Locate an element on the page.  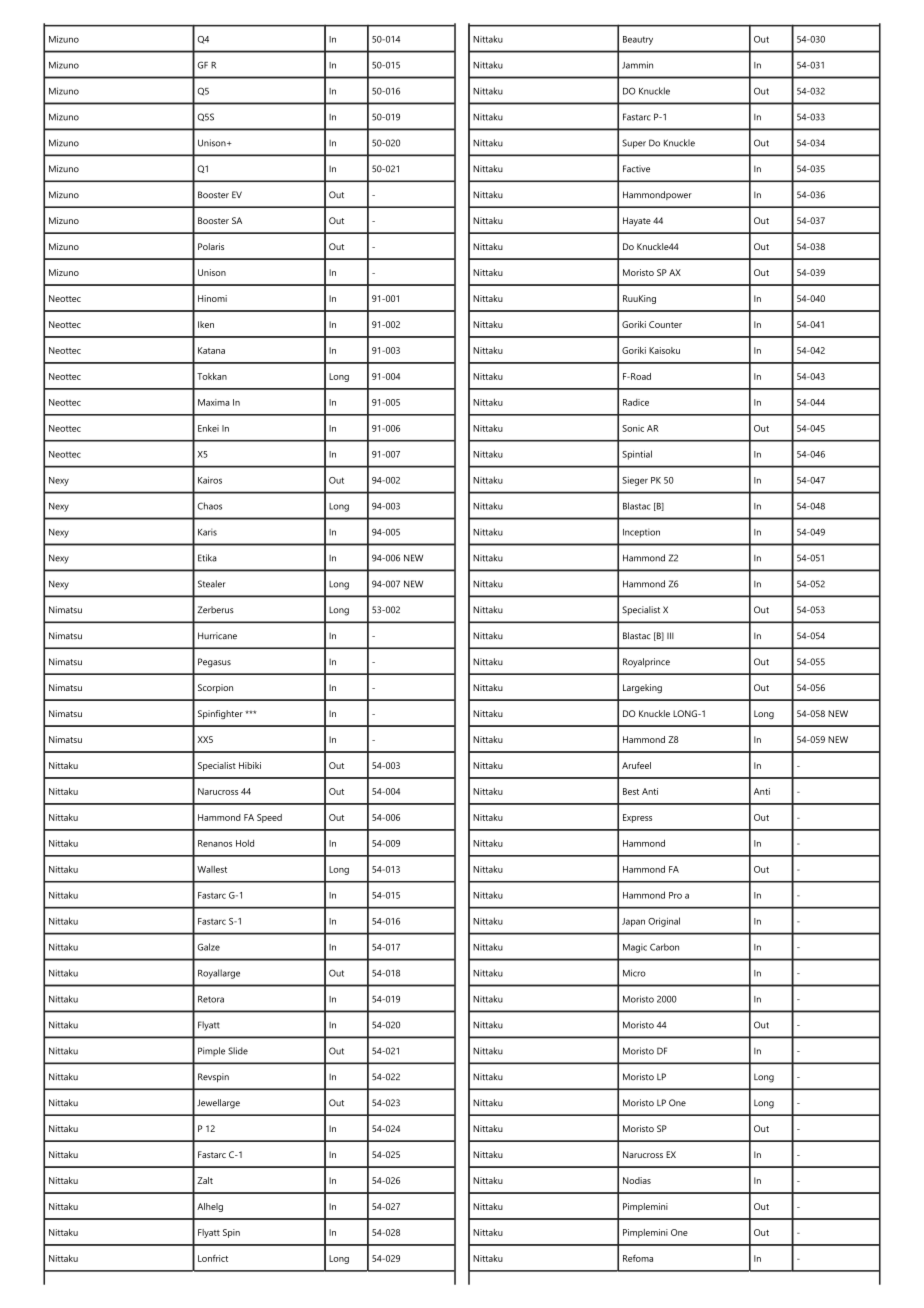
Micro is located at coordinates (634, 973).
